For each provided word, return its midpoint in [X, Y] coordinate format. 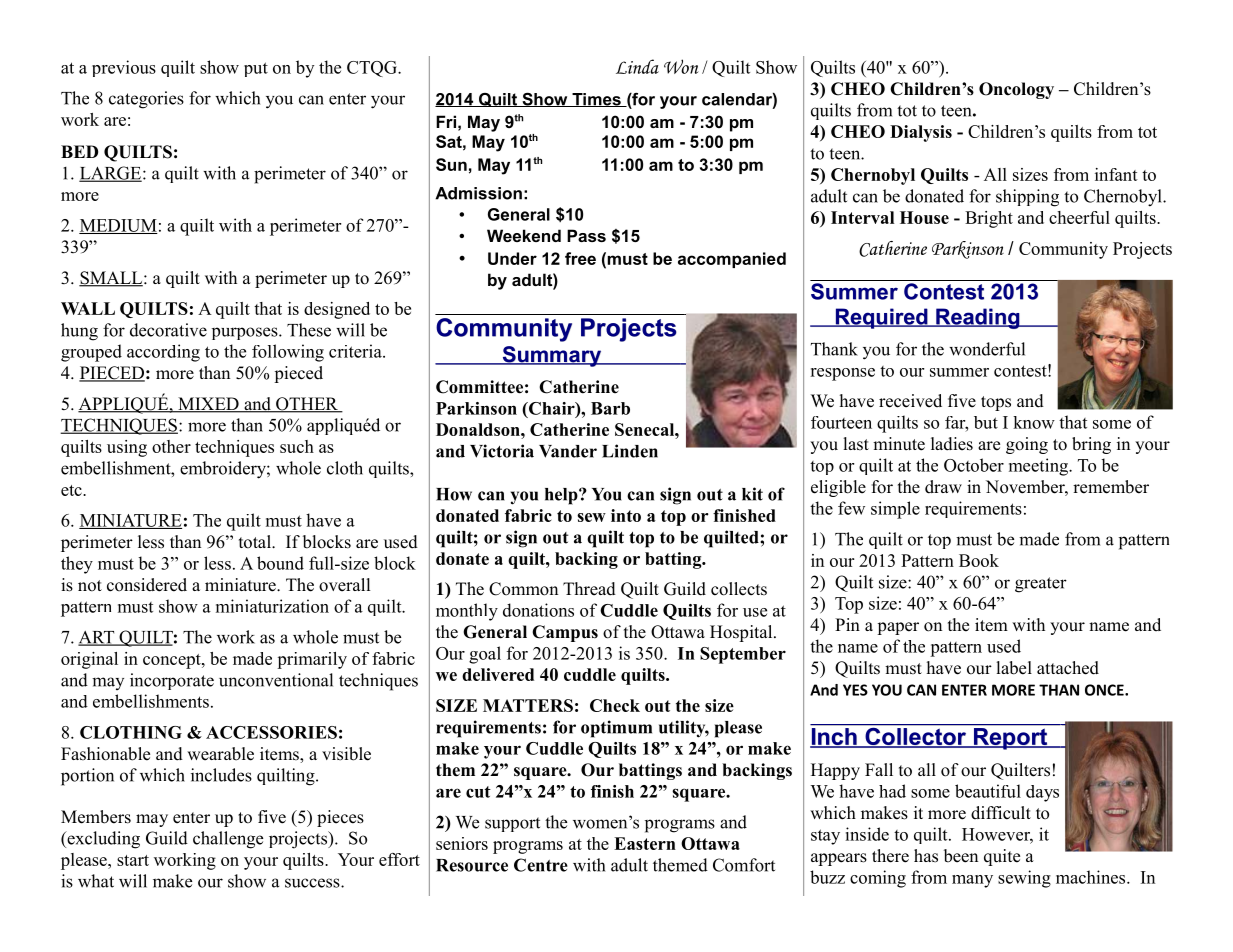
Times [596, 100]
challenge [228, 840]
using [127, 448]
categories [146, 100]
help [562, 496]
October [974, 465]
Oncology [1016, 90]
